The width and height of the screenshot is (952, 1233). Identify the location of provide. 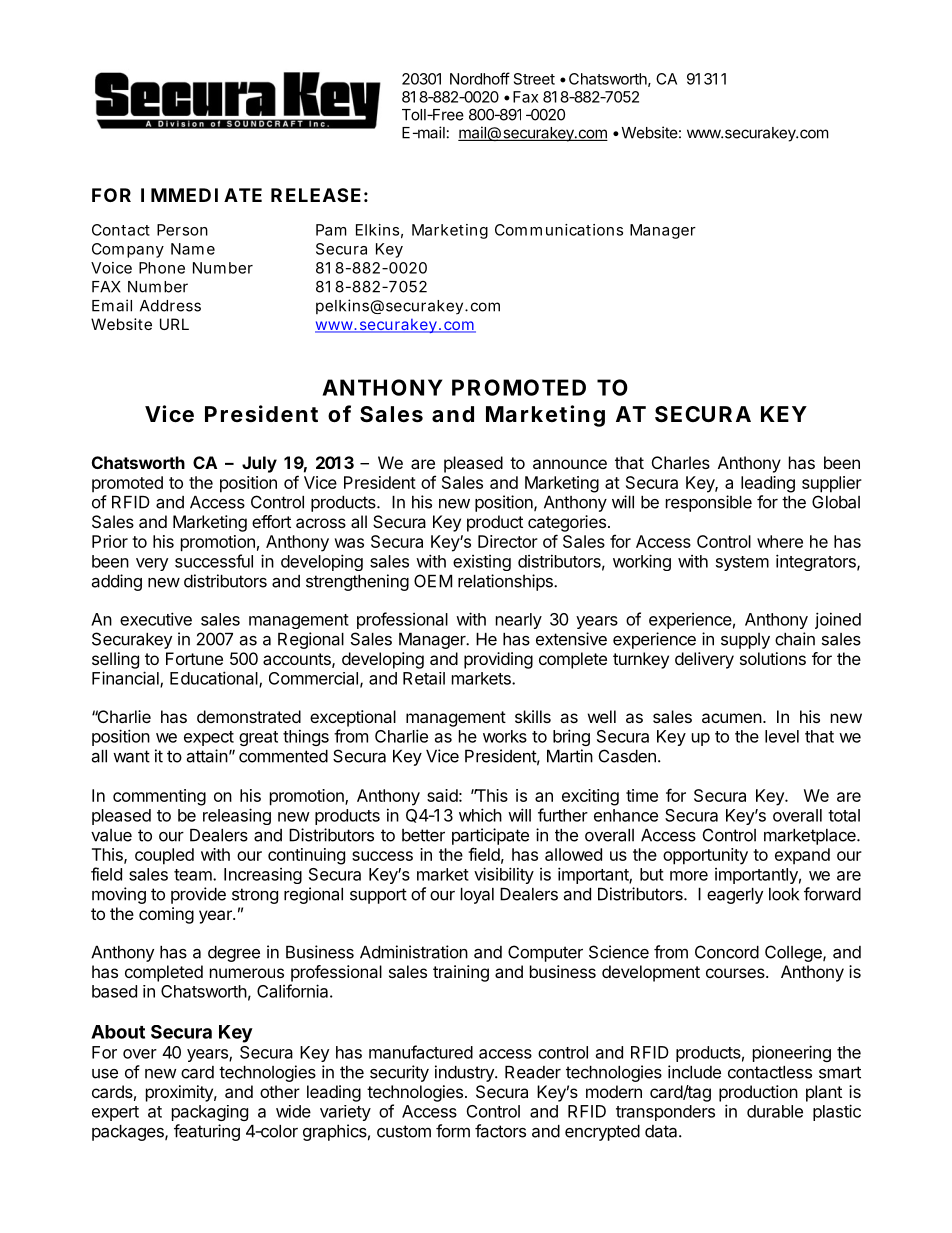
(198, 895).
